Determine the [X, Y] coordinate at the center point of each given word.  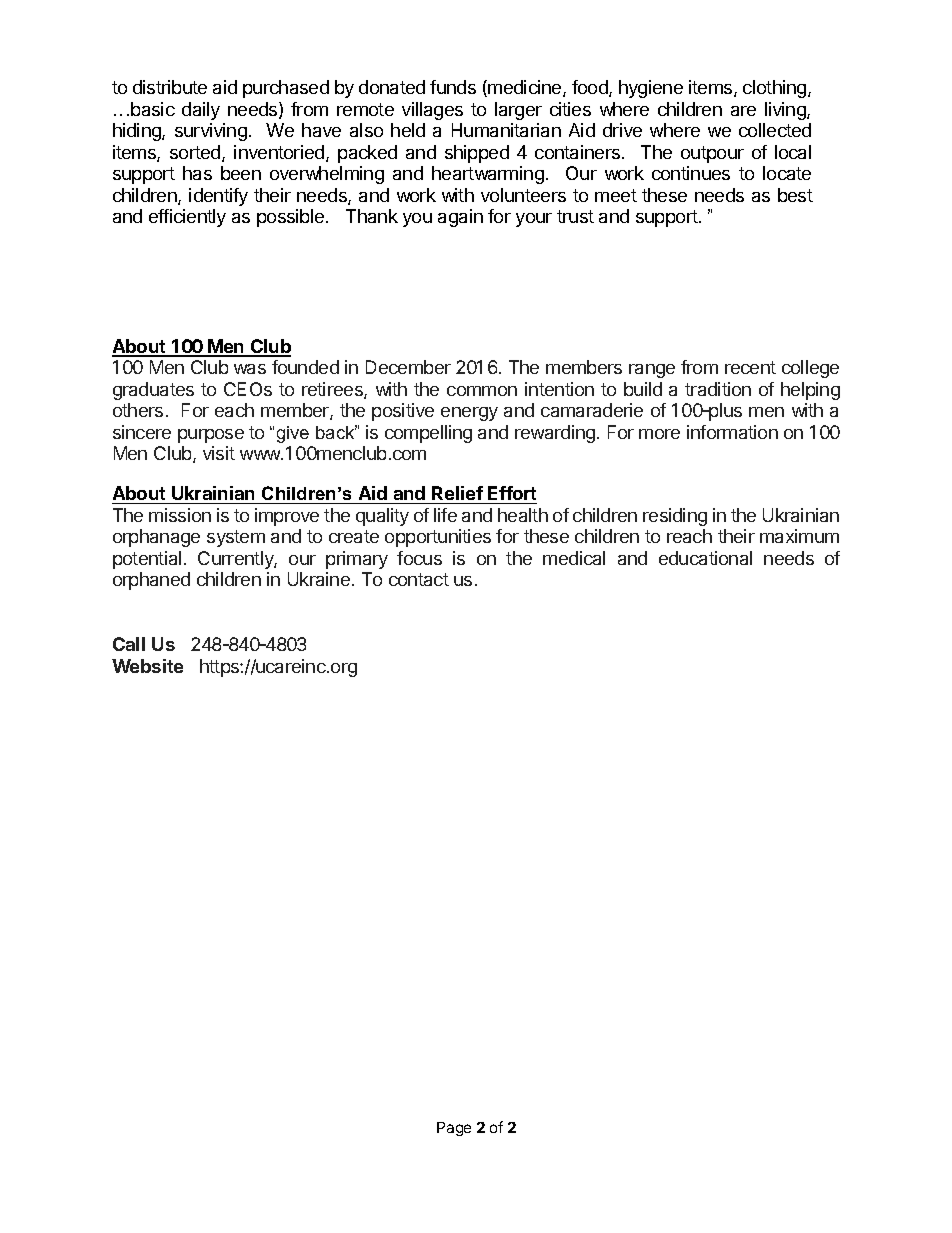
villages [432, 111]
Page [454, 1129]
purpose [211, 436]
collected [775, 130]
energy [469, 414]
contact [419, 579]
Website [147, 666]
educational [705, 558]
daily [201, 111]
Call [129, 644]
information [732, 432]
